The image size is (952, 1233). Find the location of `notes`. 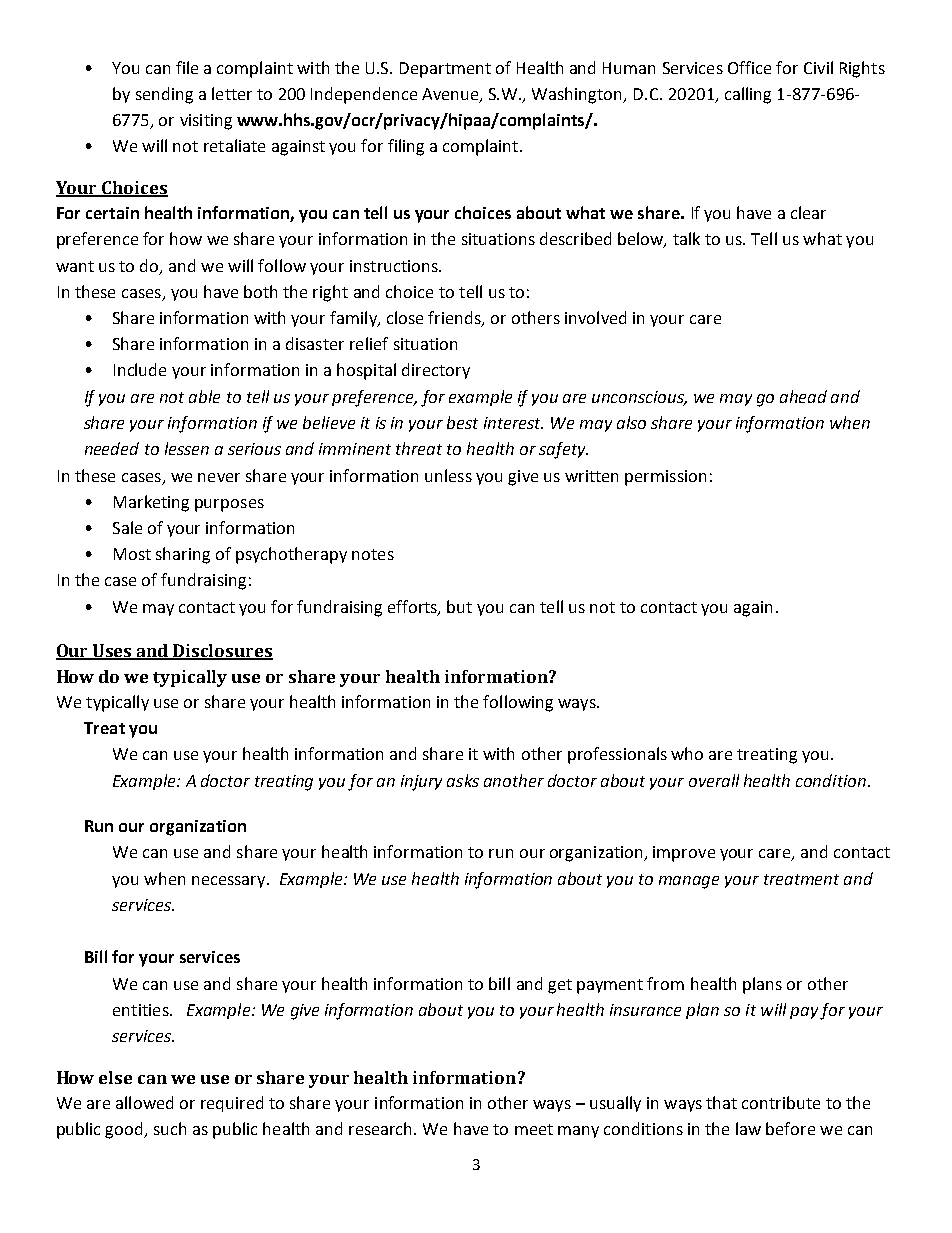

notes is located at coordinates (373, 554).
